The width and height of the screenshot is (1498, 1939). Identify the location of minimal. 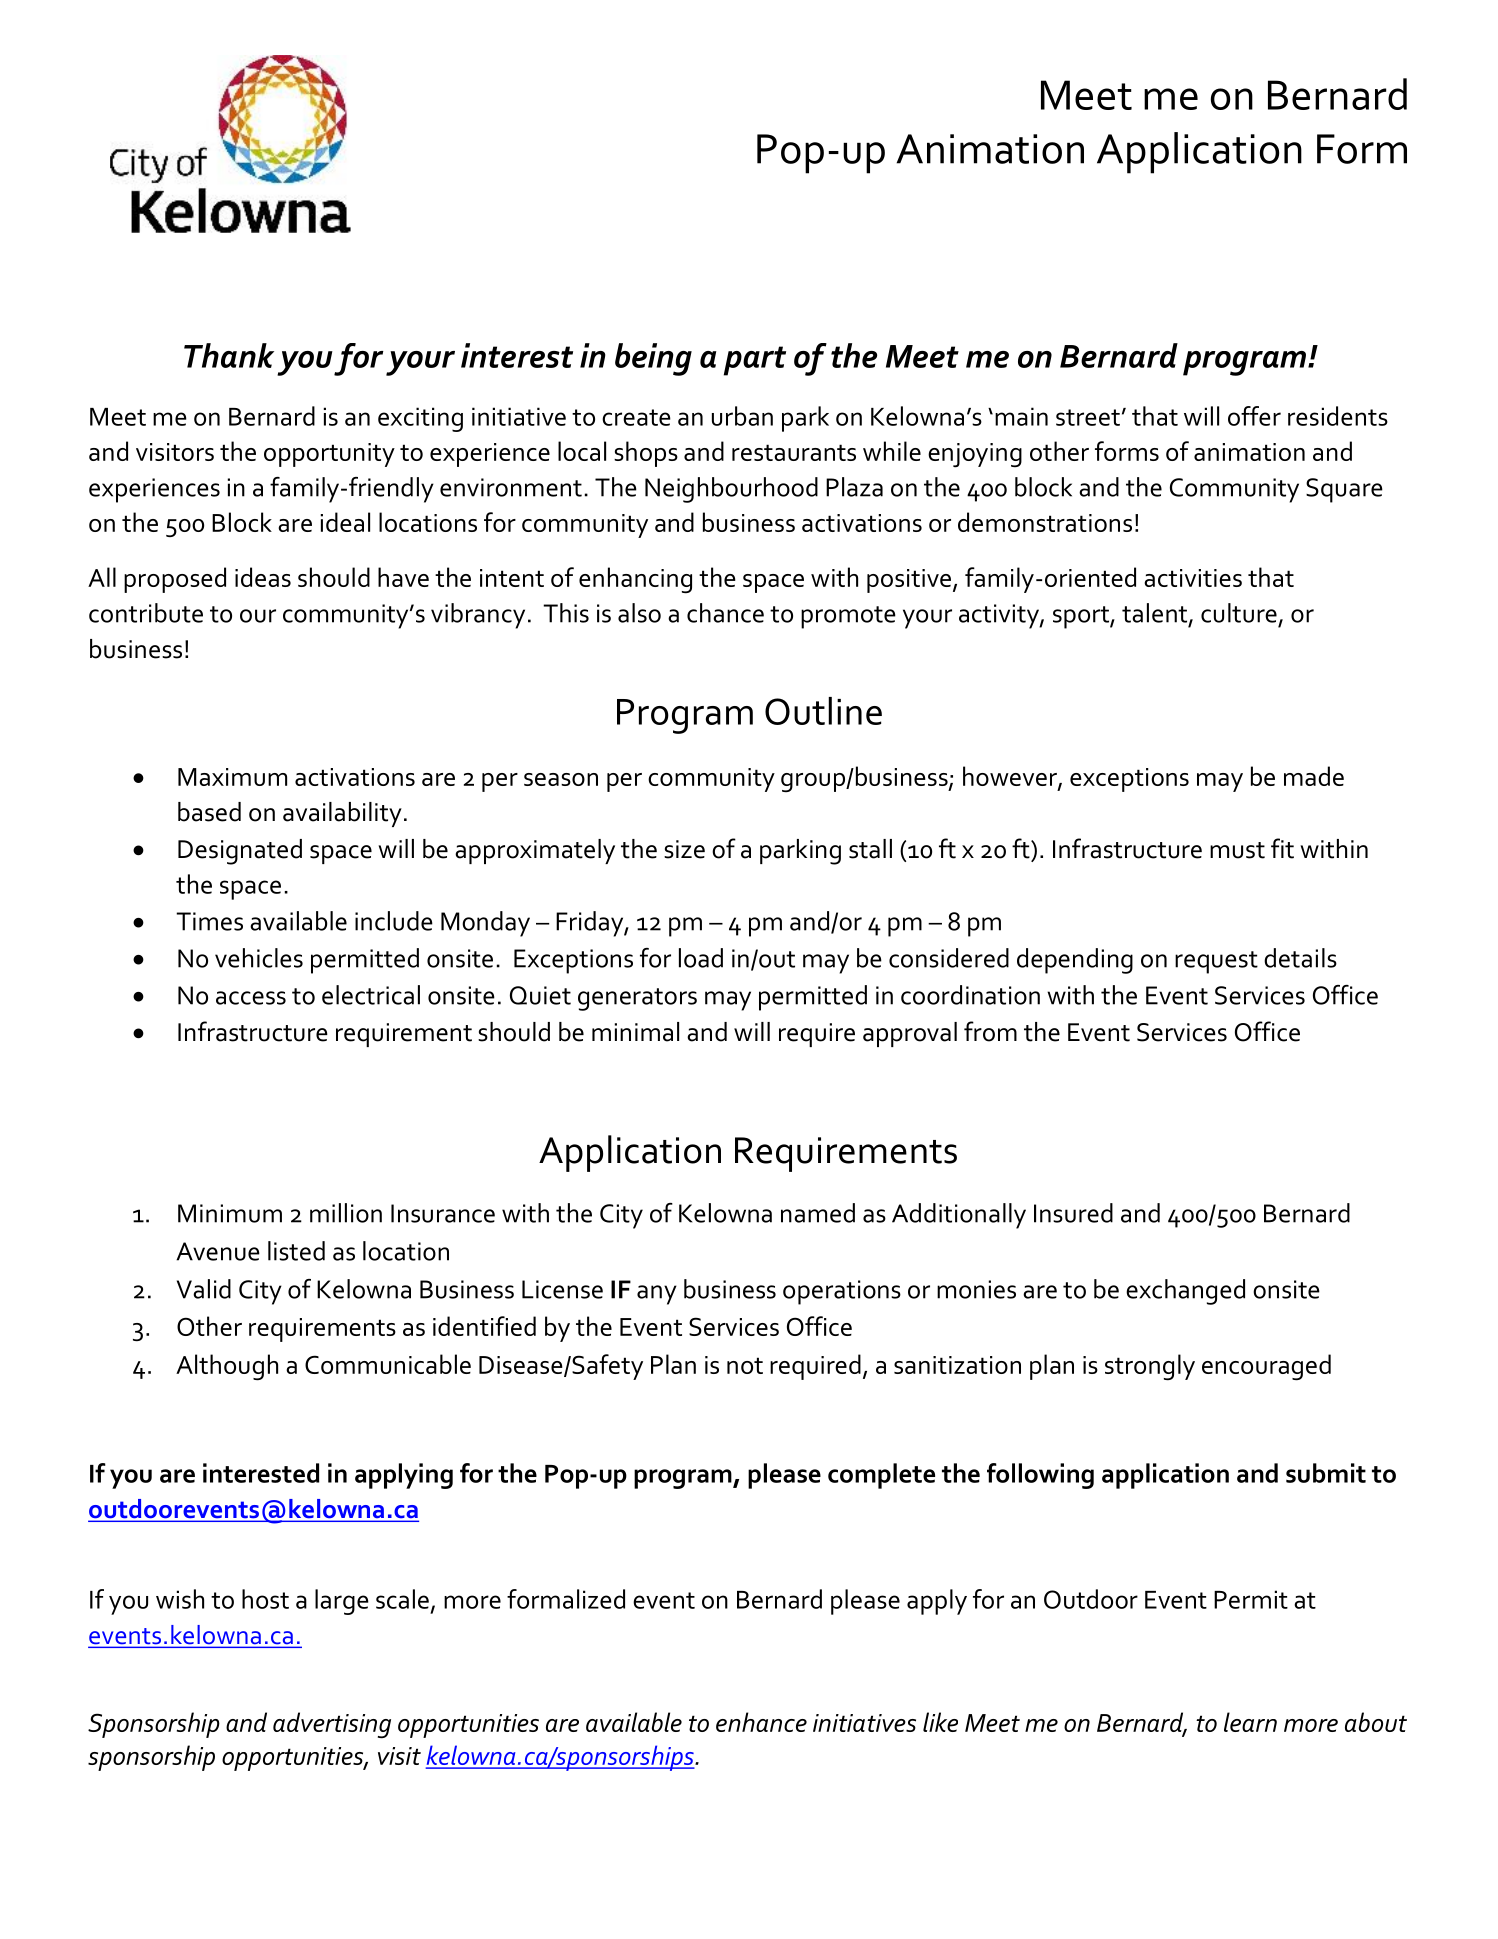
(635, 1032).
